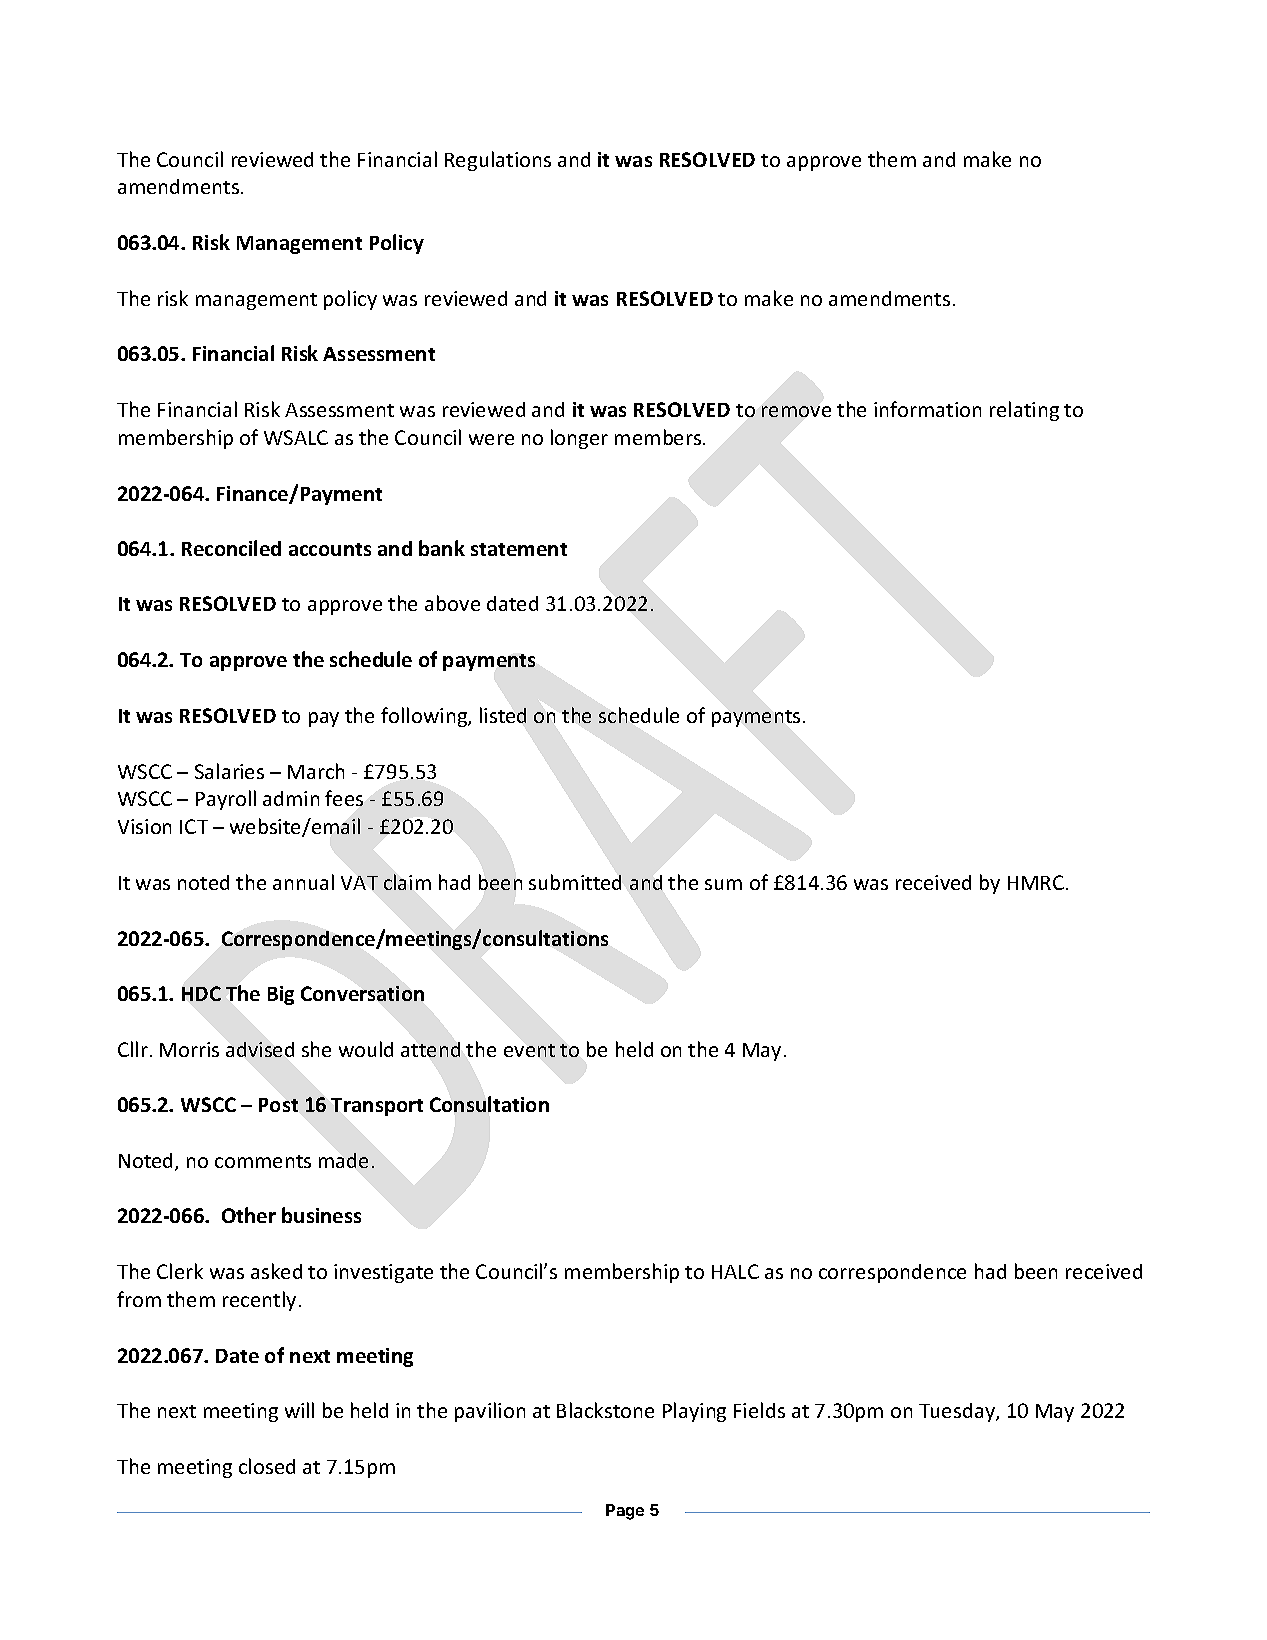  I want to click on Page, so click(625, 1512).
